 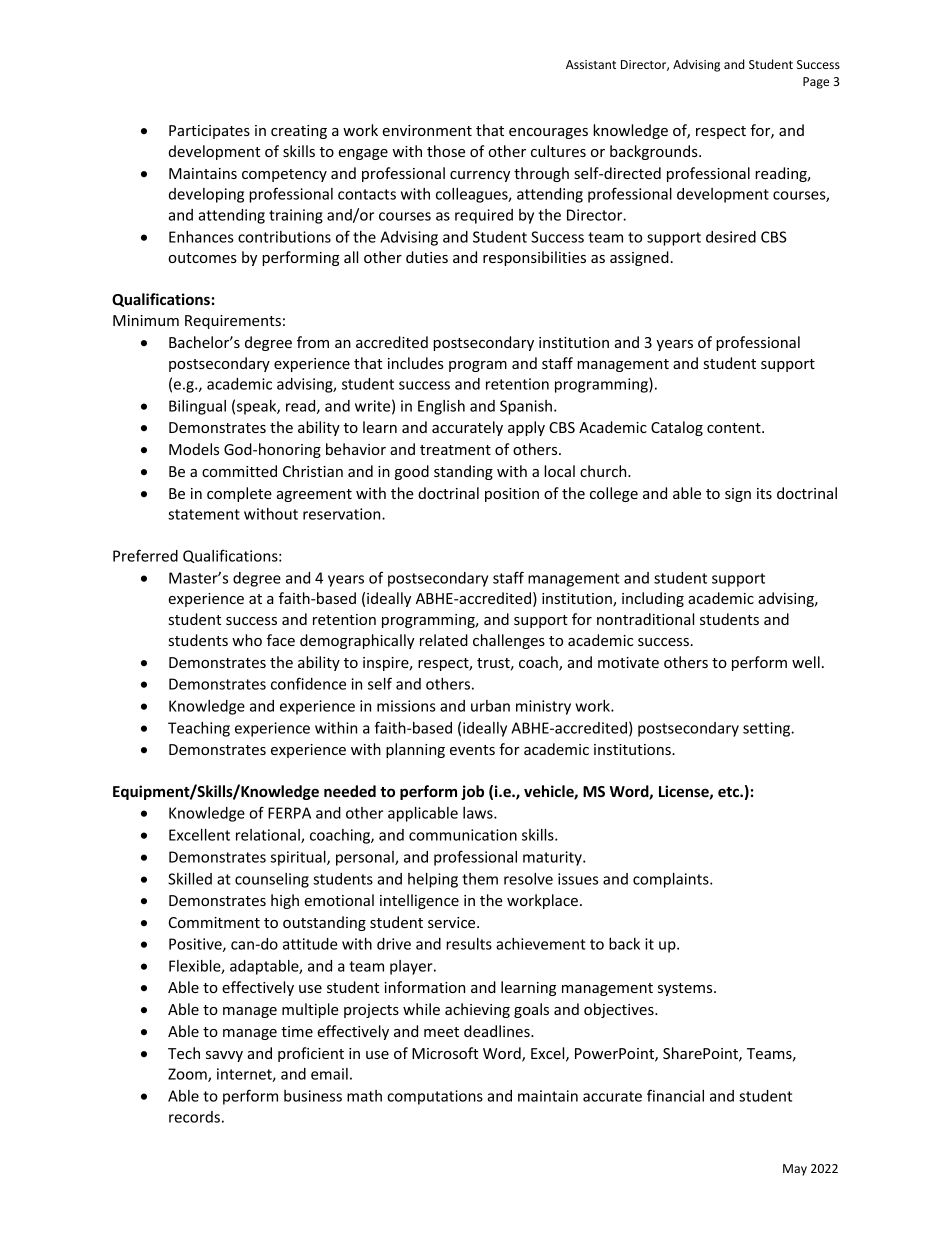 What do you see at coordinates (194, 449) in the screenshot?
I see `Models` at bounding box center [194, 449].
